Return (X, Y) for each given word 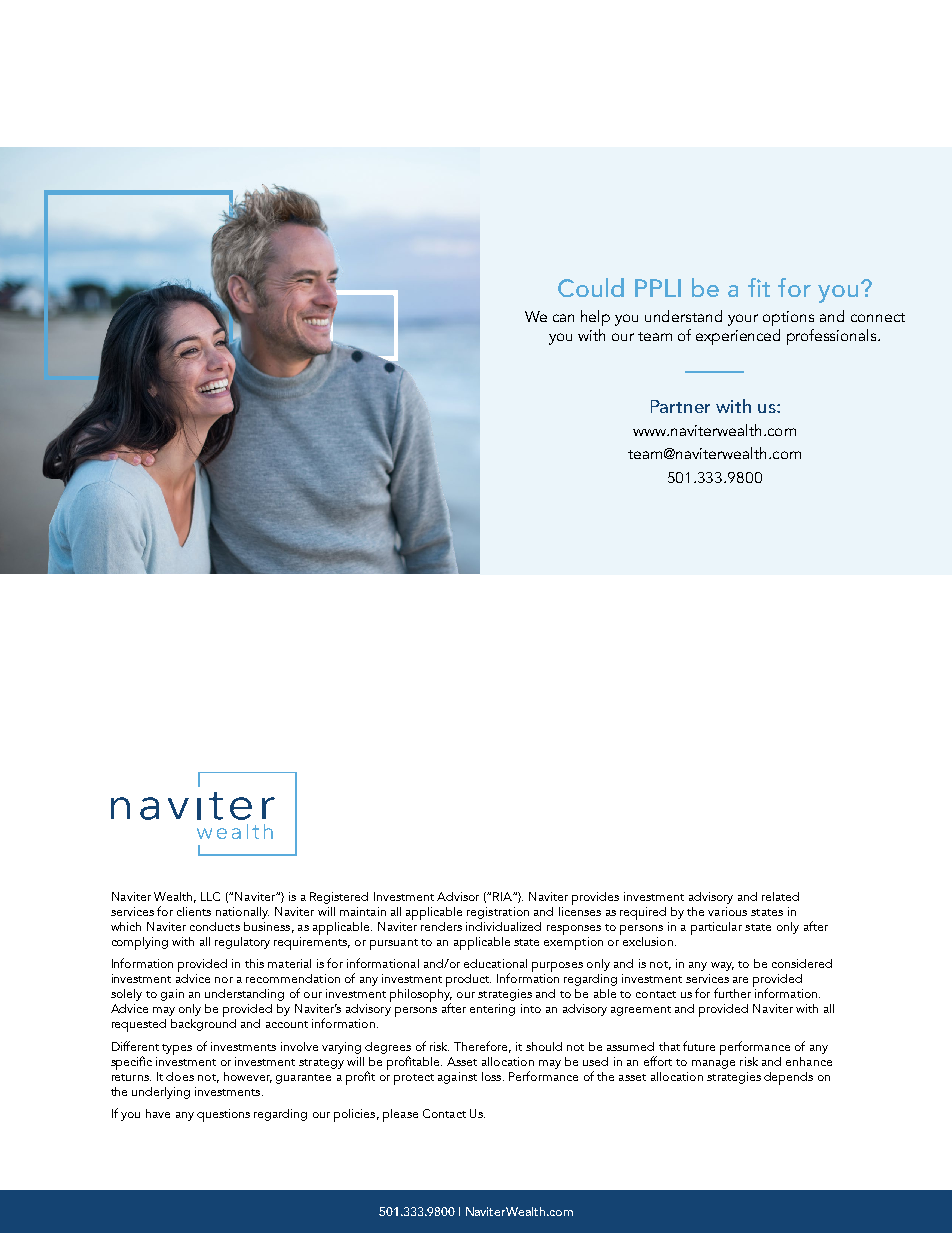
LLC (210, 896)
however (248, 1077)
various (727, 911)
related (780, 896)
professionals (833, 337)
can (563, 318)
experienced (738, 337)
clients (194, 911)
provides (595, 898)
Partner (680, 406)
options (788, 318)
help (595, 318)
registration (498, 913)
